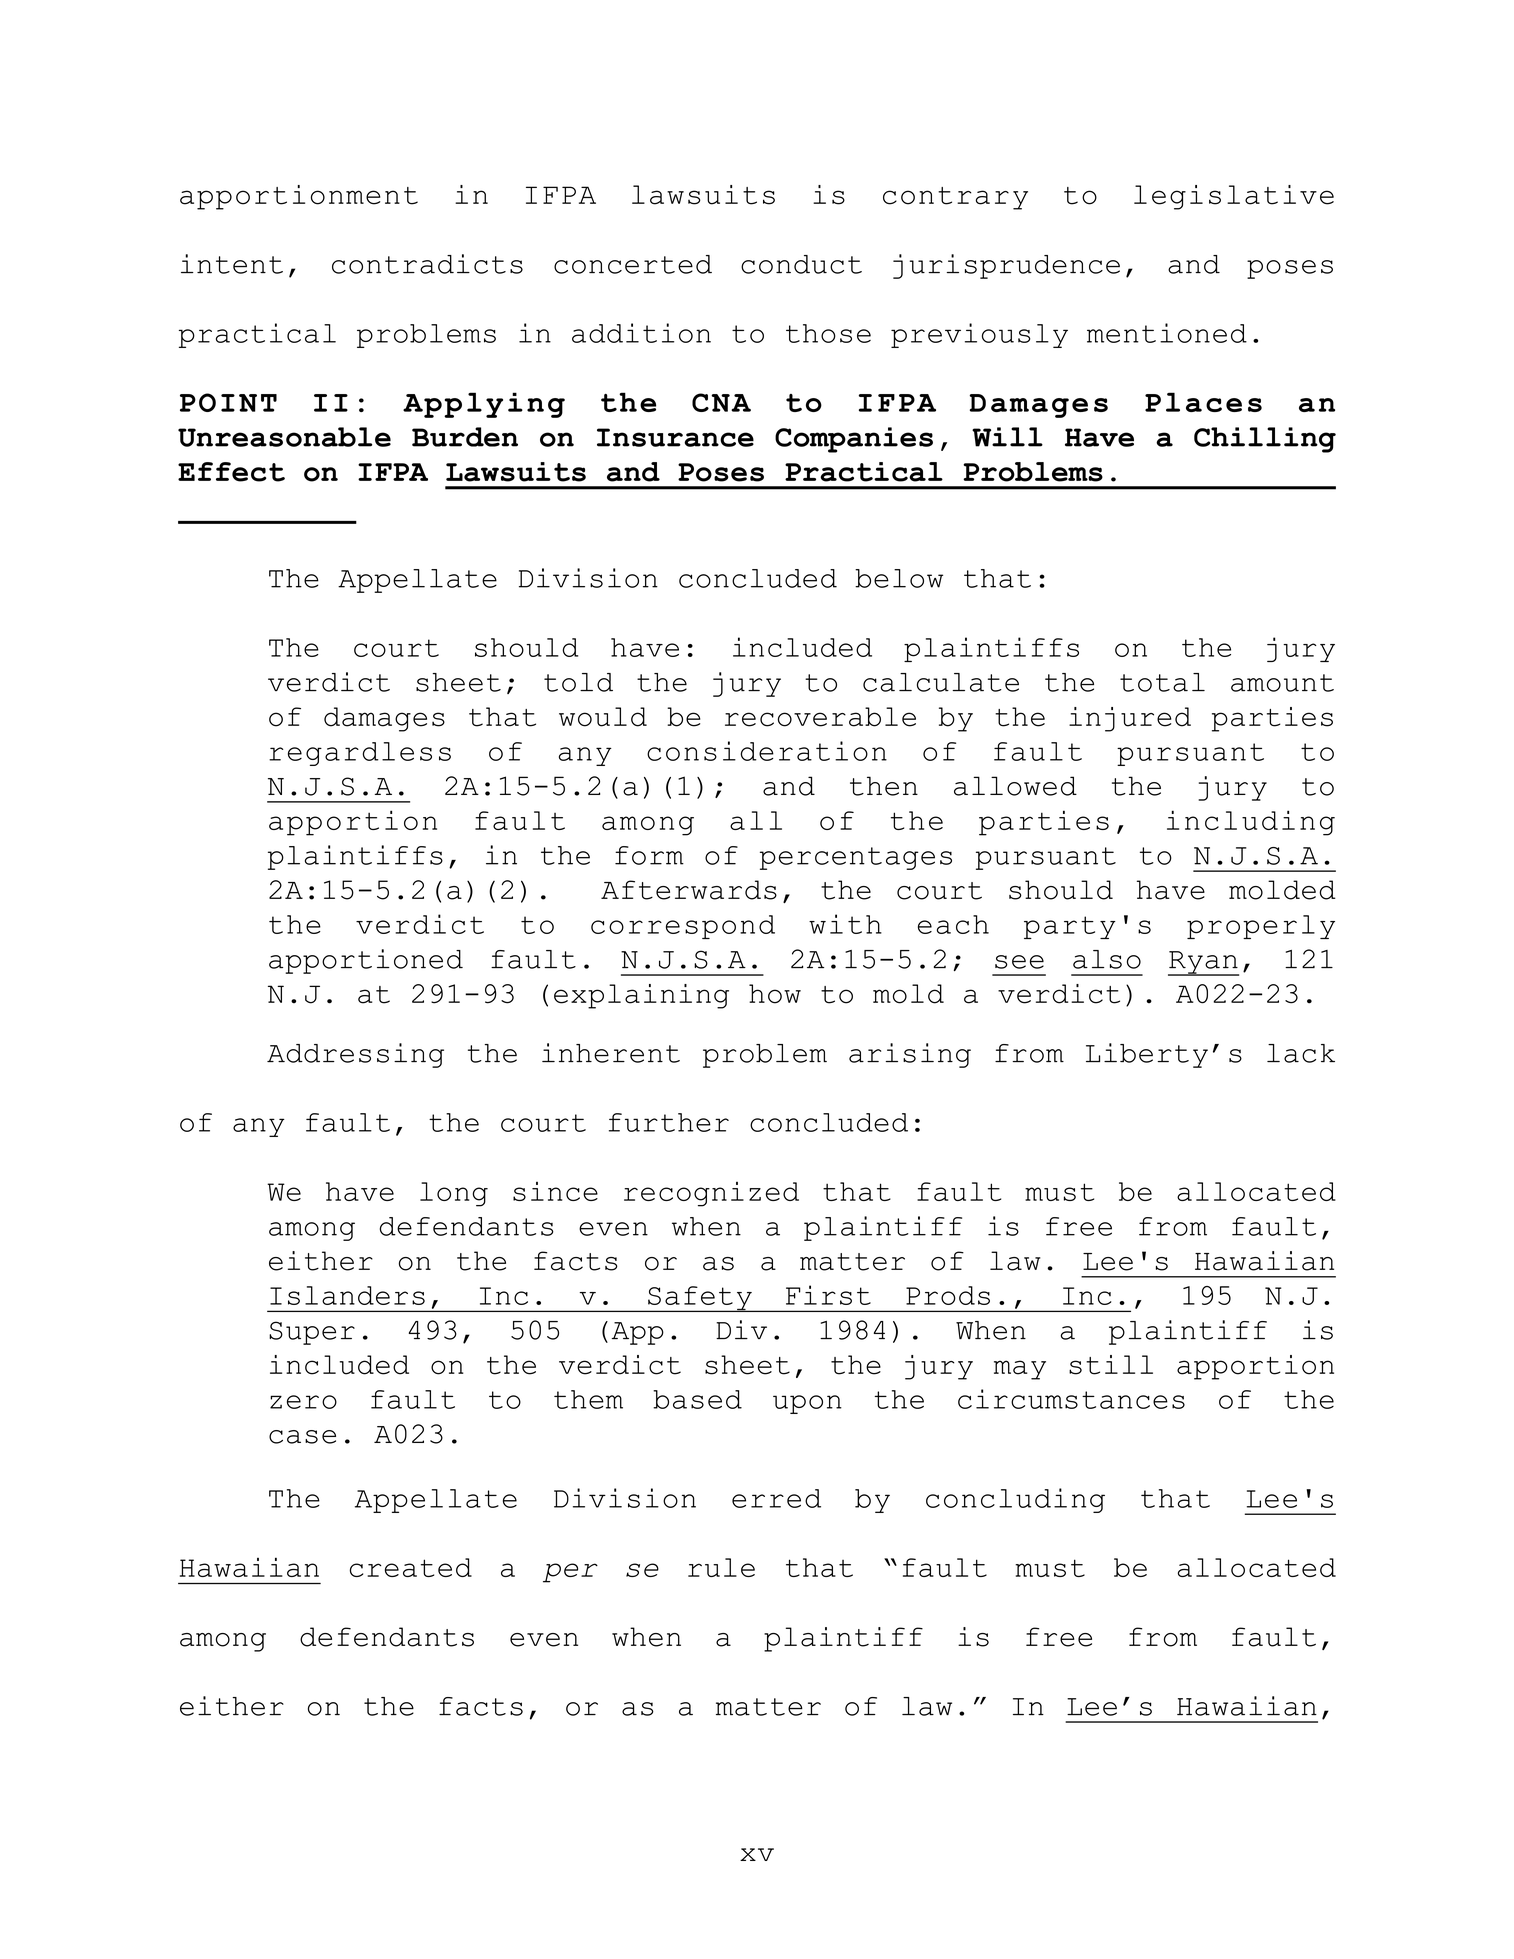 The image size is (1514, 1959). What do you see at coordinates (427, 264) in the image?
I see `contradicts` at bounding box center [427, 264].
